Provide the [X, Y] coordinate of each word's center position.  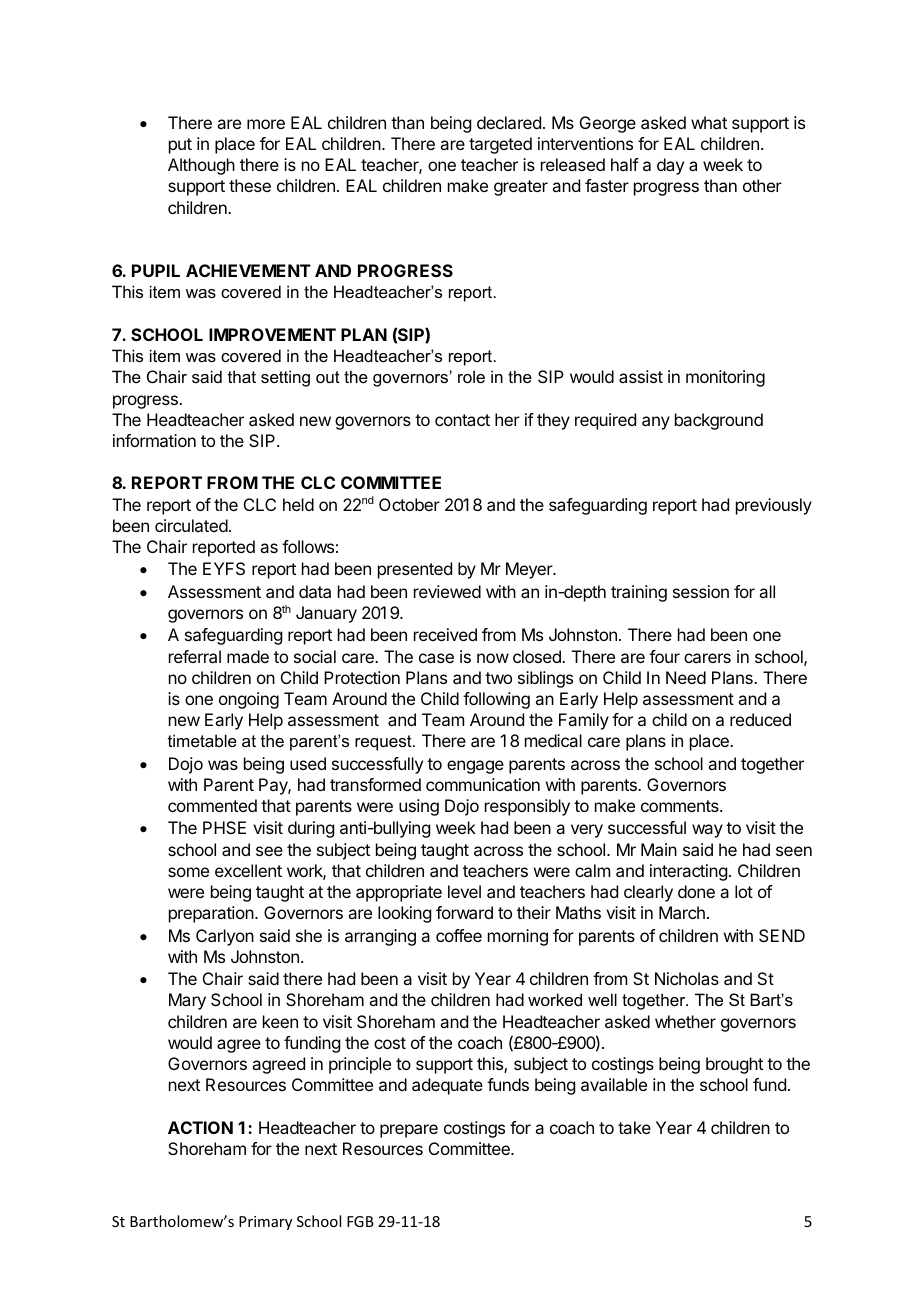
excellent [248, 870]
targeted [500, 145]
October [409, 504]
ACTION [200, 1127]
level [464, 891]
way [707, 831]
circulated [191, 525]
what [709, 122]
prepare [409, 1131]
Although [201, 166]
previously [774, 506]
